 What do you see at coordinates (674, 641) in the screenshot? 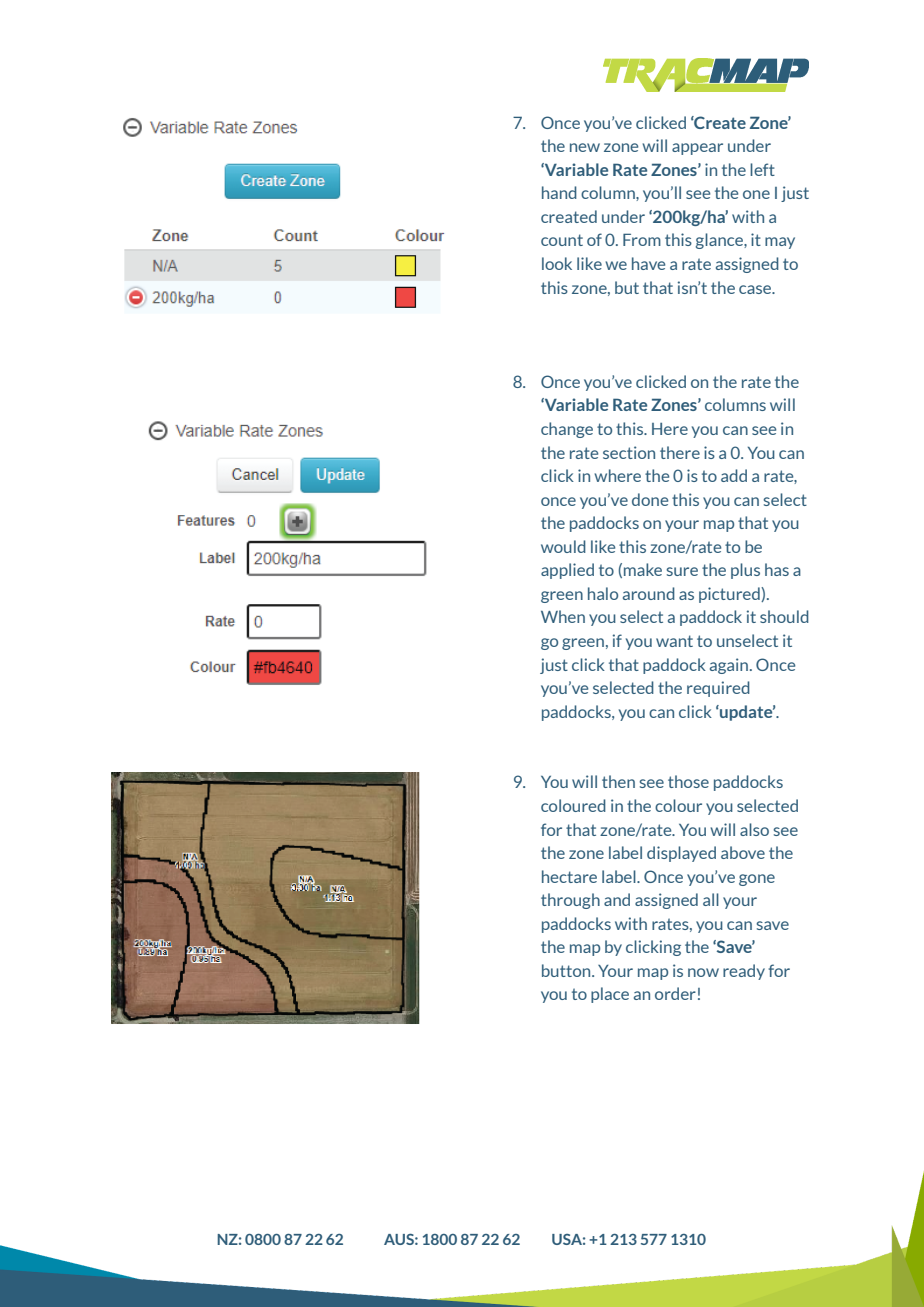
I see `want` at bounding box center [674, 641].
